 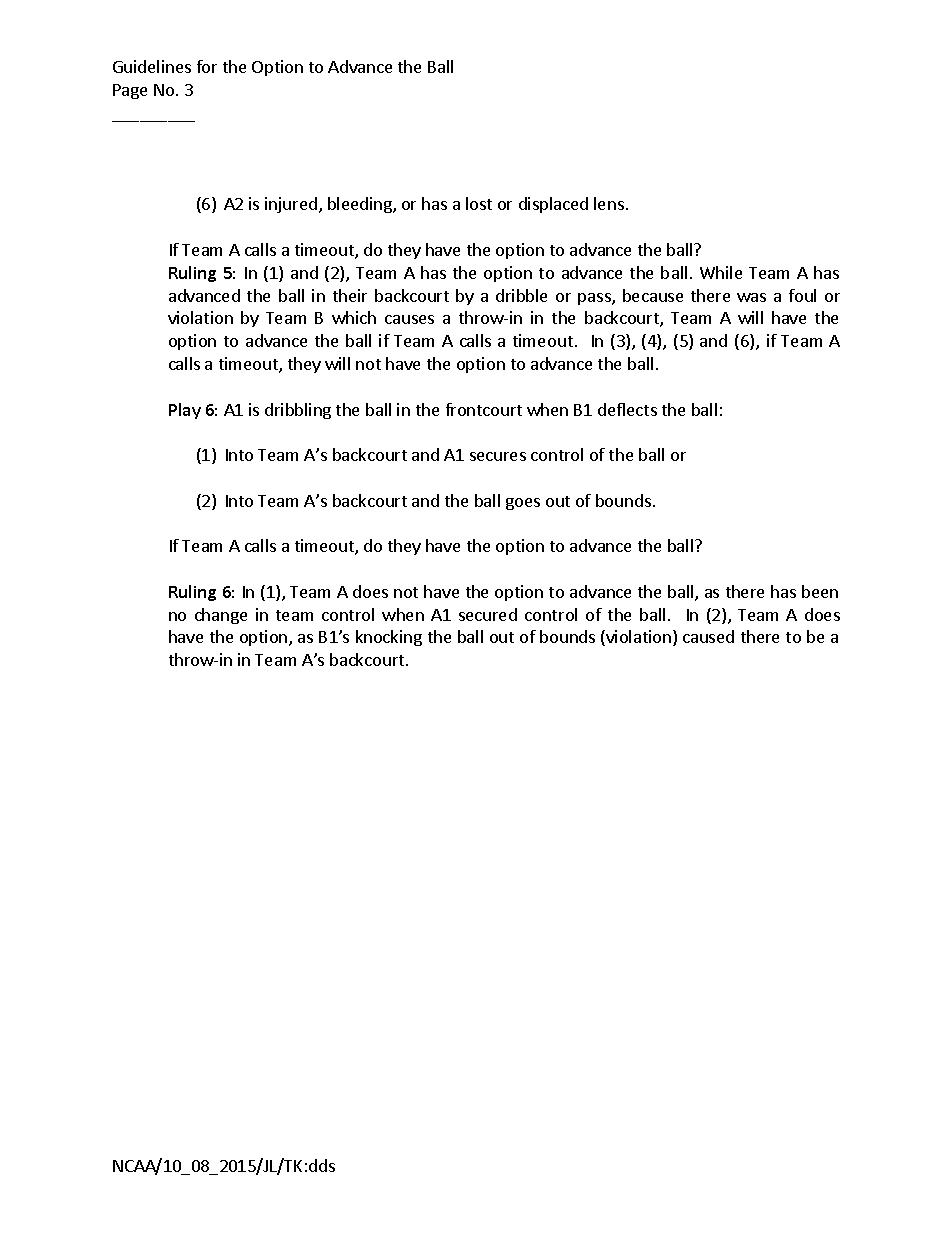 What do you see at coordinates (185, 411) in the screenshot?
I see `Play` at bounding box center [185, 411].
